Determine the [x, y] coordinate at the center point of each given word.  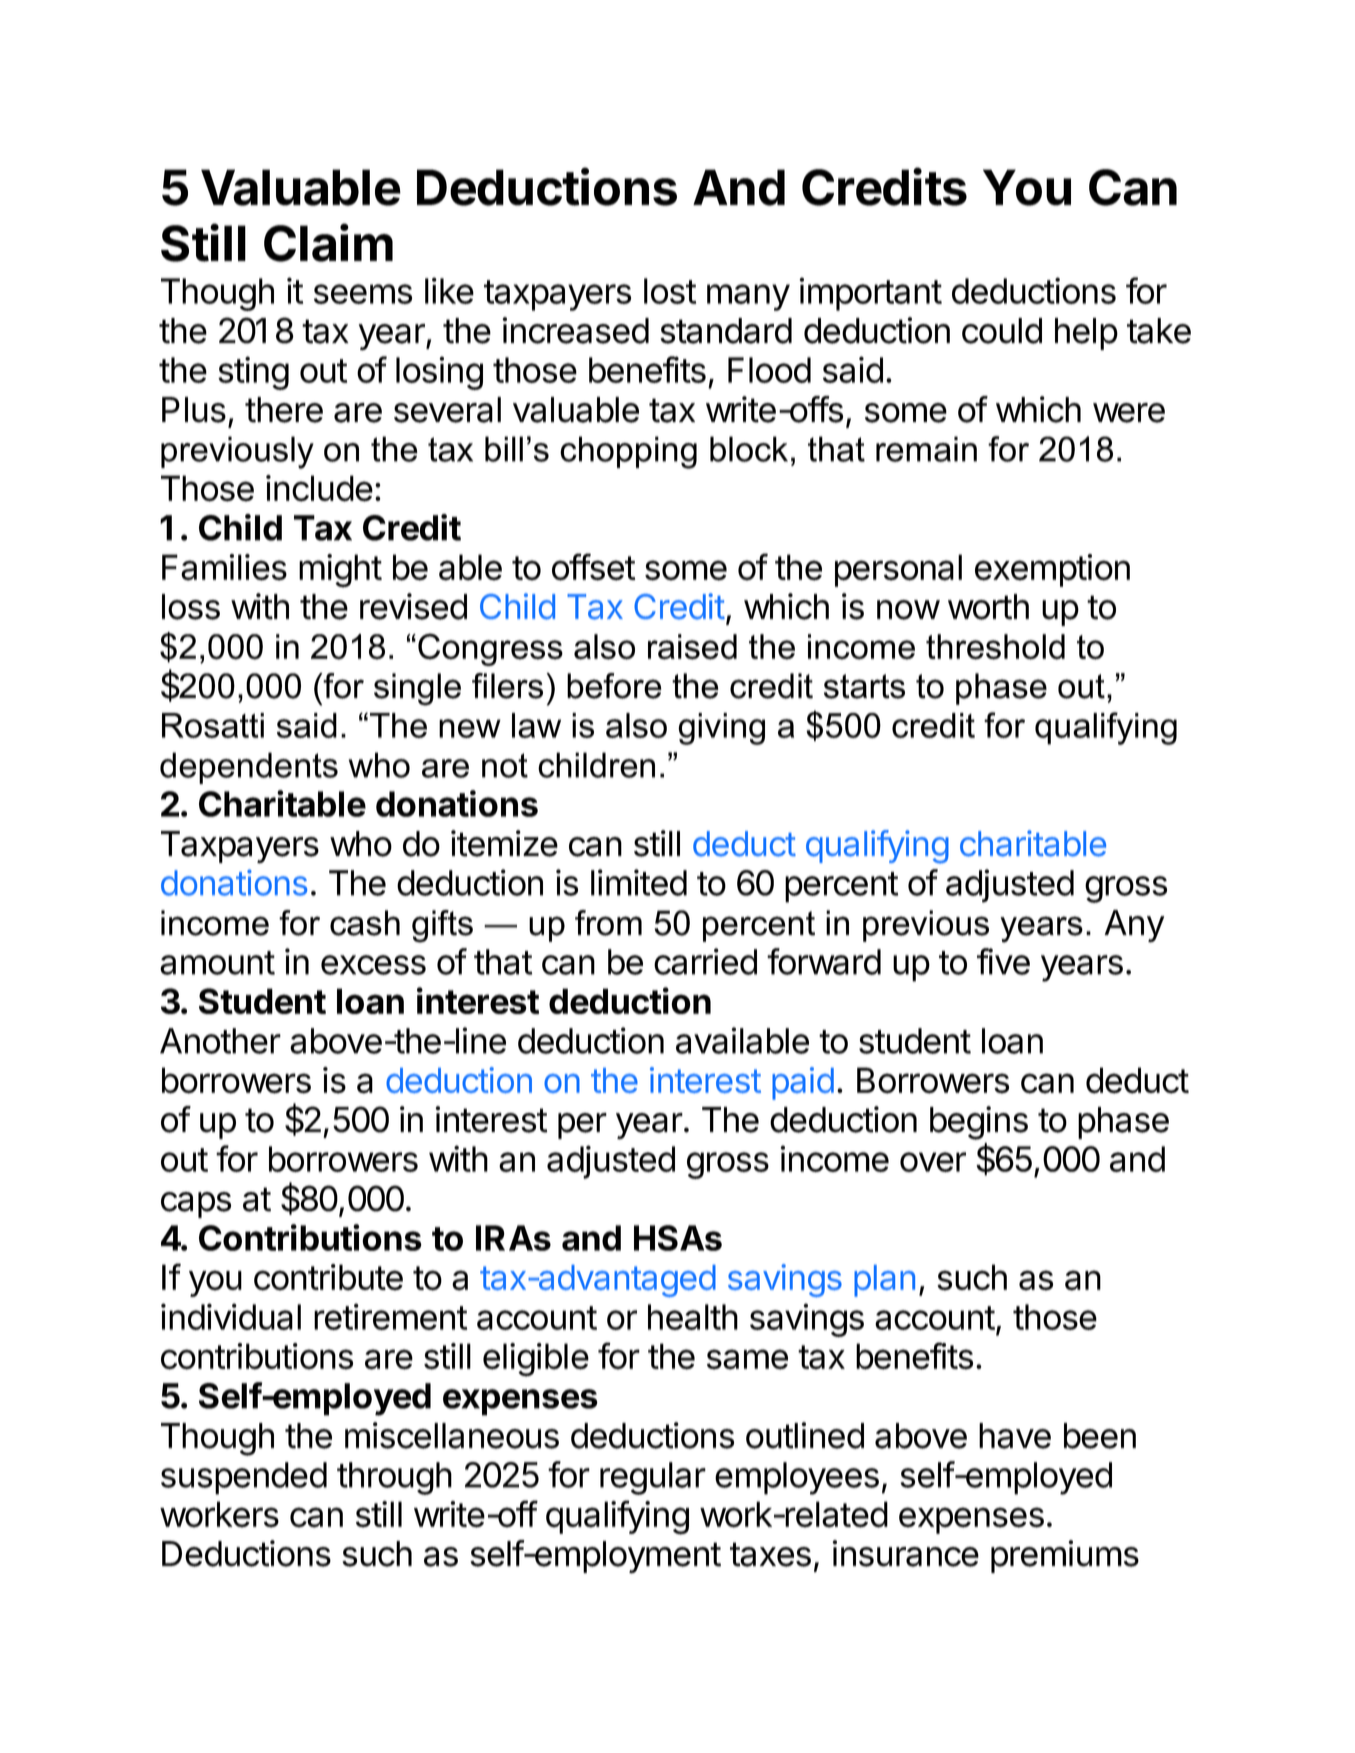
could [1002, 331]
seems [363, 294]
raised [692, 647]
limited [639, 882]
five [1003, 961]
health [693, 1317]
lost [670, 291]
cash [365, 923]
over [933, 1162]
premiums [1065, 1556]
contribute [328, 1277]
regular [653, 1478]
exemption [1052, 570]
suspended [244, 1478]
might [340, 571]
